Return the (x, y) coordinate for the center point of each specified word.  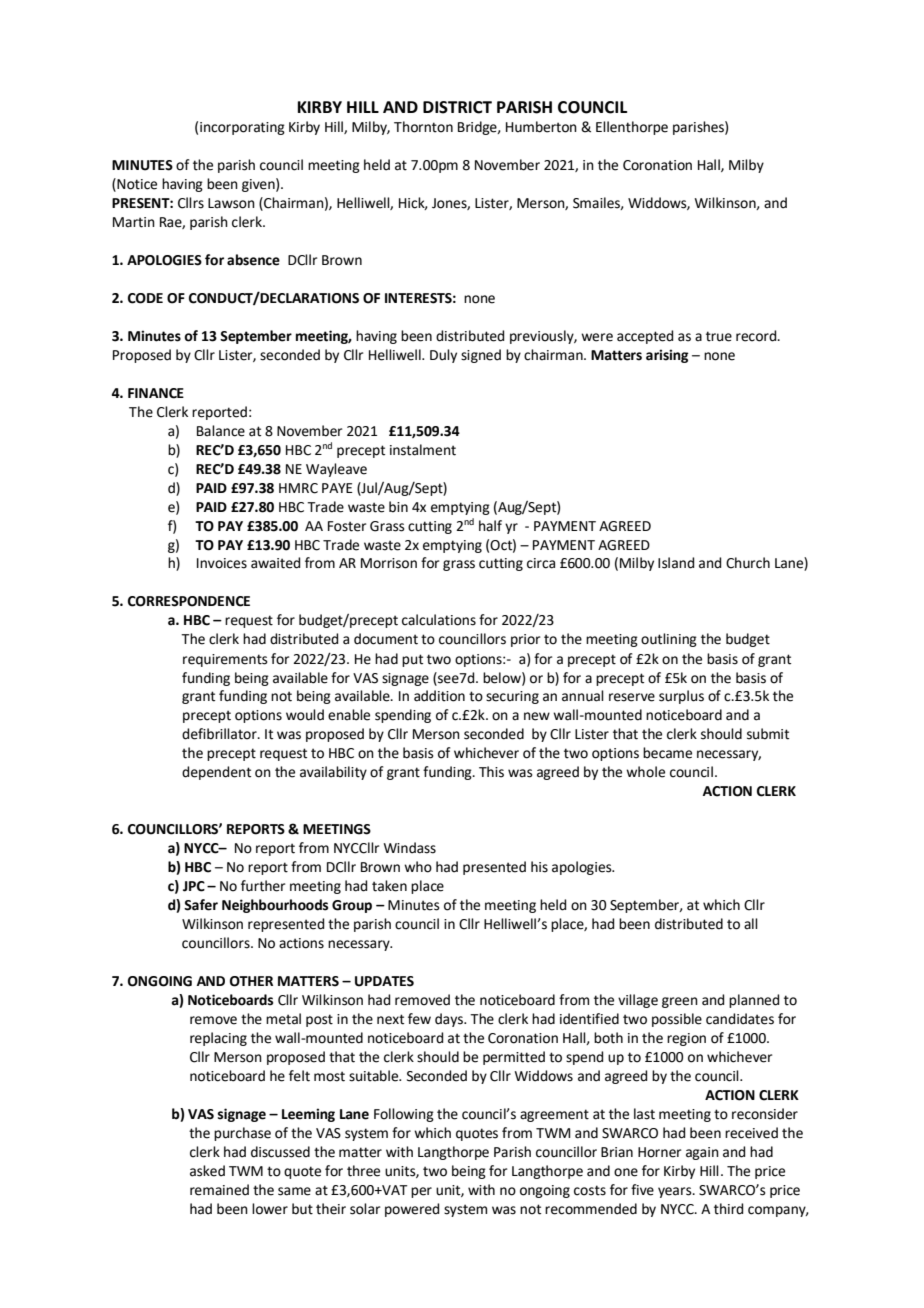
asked (207, 1171)
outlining (669, 640)
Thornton (423, 127)
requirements (225, 660)
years (676, 1192)
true (719, 336)
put (412, 660)
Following (404, 1115)
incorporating (242, 128)
